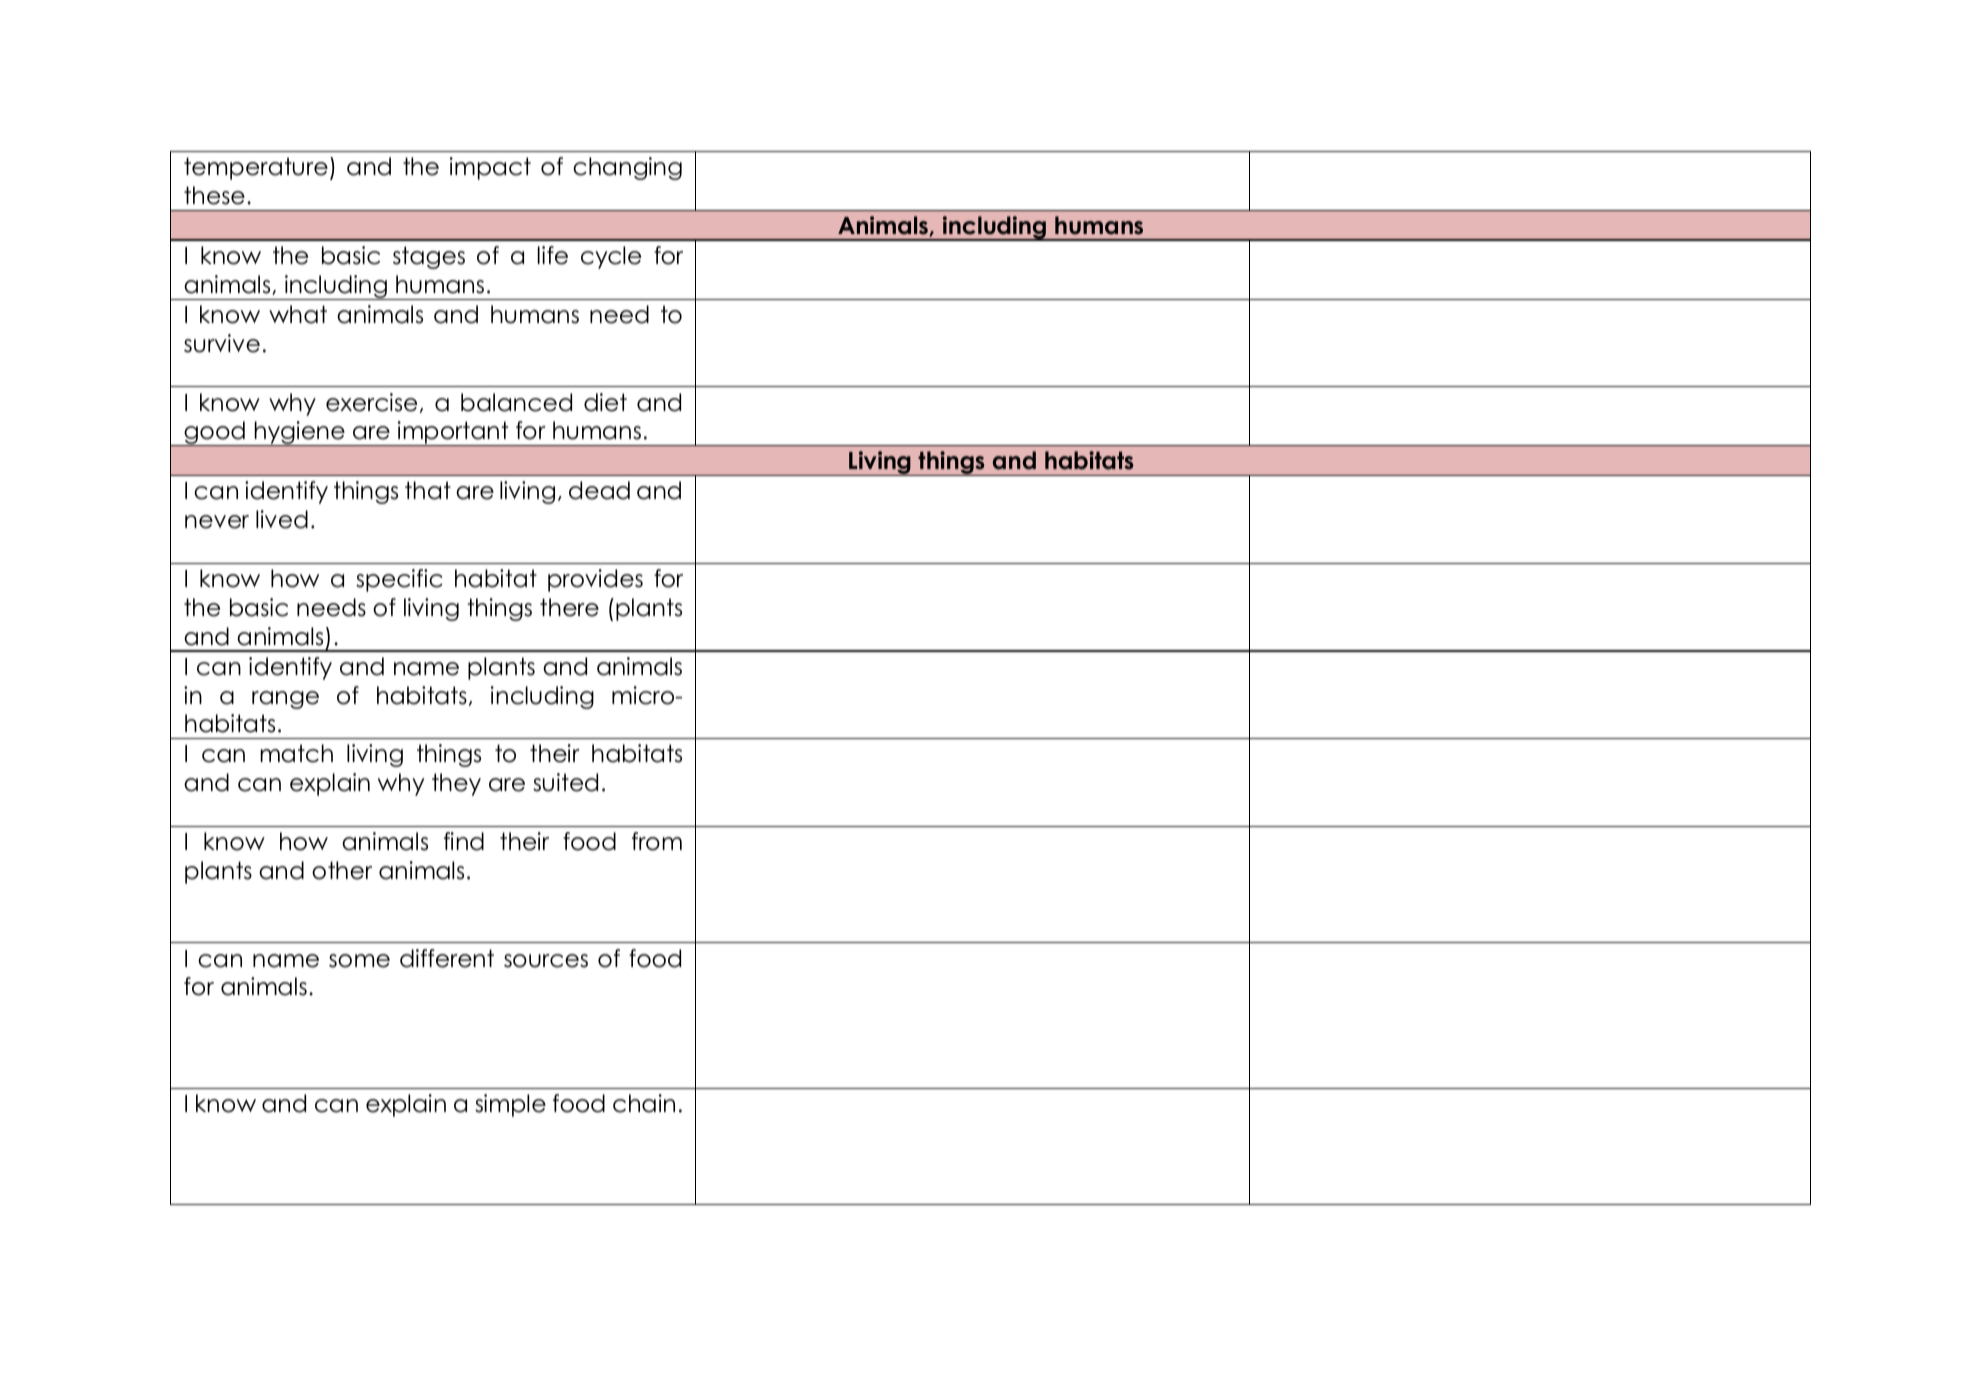 The image size is (1980, 1400). What do you see at coordinates (359, 961) in the screenshot?
I see `some` at bounding box center [359, 961].
